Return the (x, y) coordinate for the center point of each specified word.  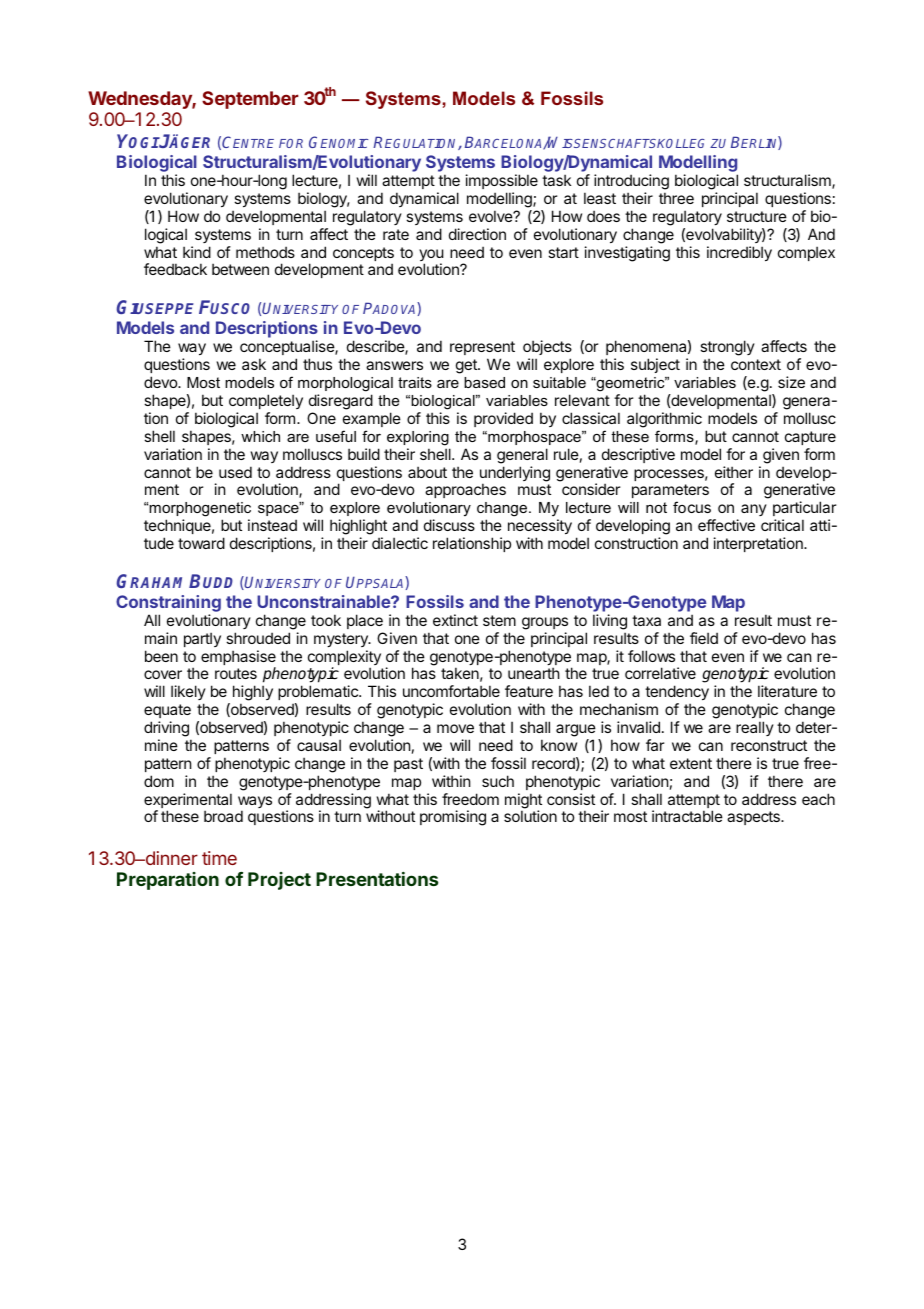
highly (253, 694)
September (250, 100)
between (240, 269)
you (431, 256)
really (755, 728)
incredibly (739, 253)
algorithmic (664, 420)
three (676, 198)
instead (272, 525)
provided (503, 419)
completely (266, 401)
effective (726, 525)
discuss (449, 525)
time (219, 858)
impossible (502, 181)
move (455, 728)
